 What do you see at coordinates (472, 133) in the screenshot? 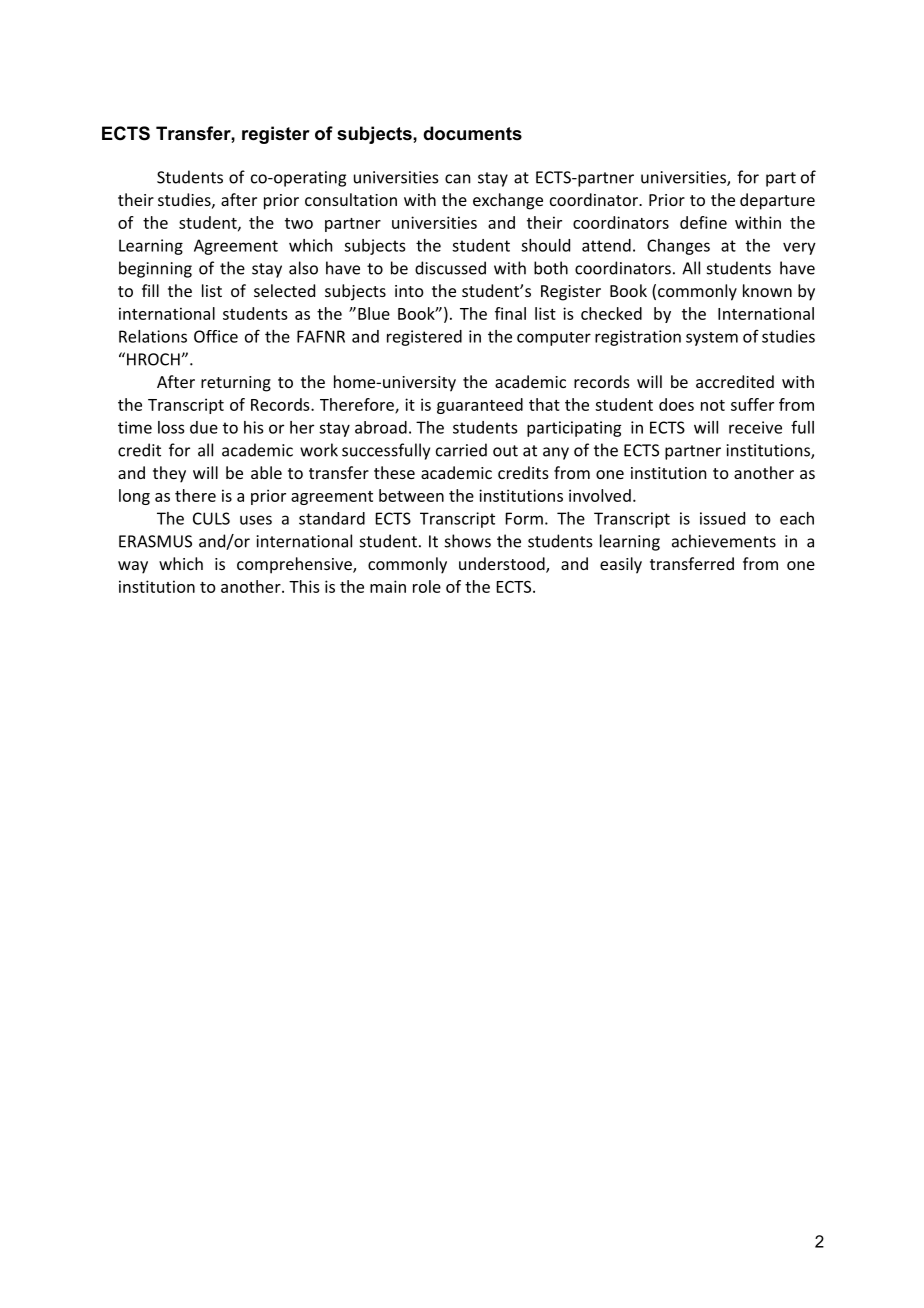
I see `documents` at bounding box center [472, 133].
